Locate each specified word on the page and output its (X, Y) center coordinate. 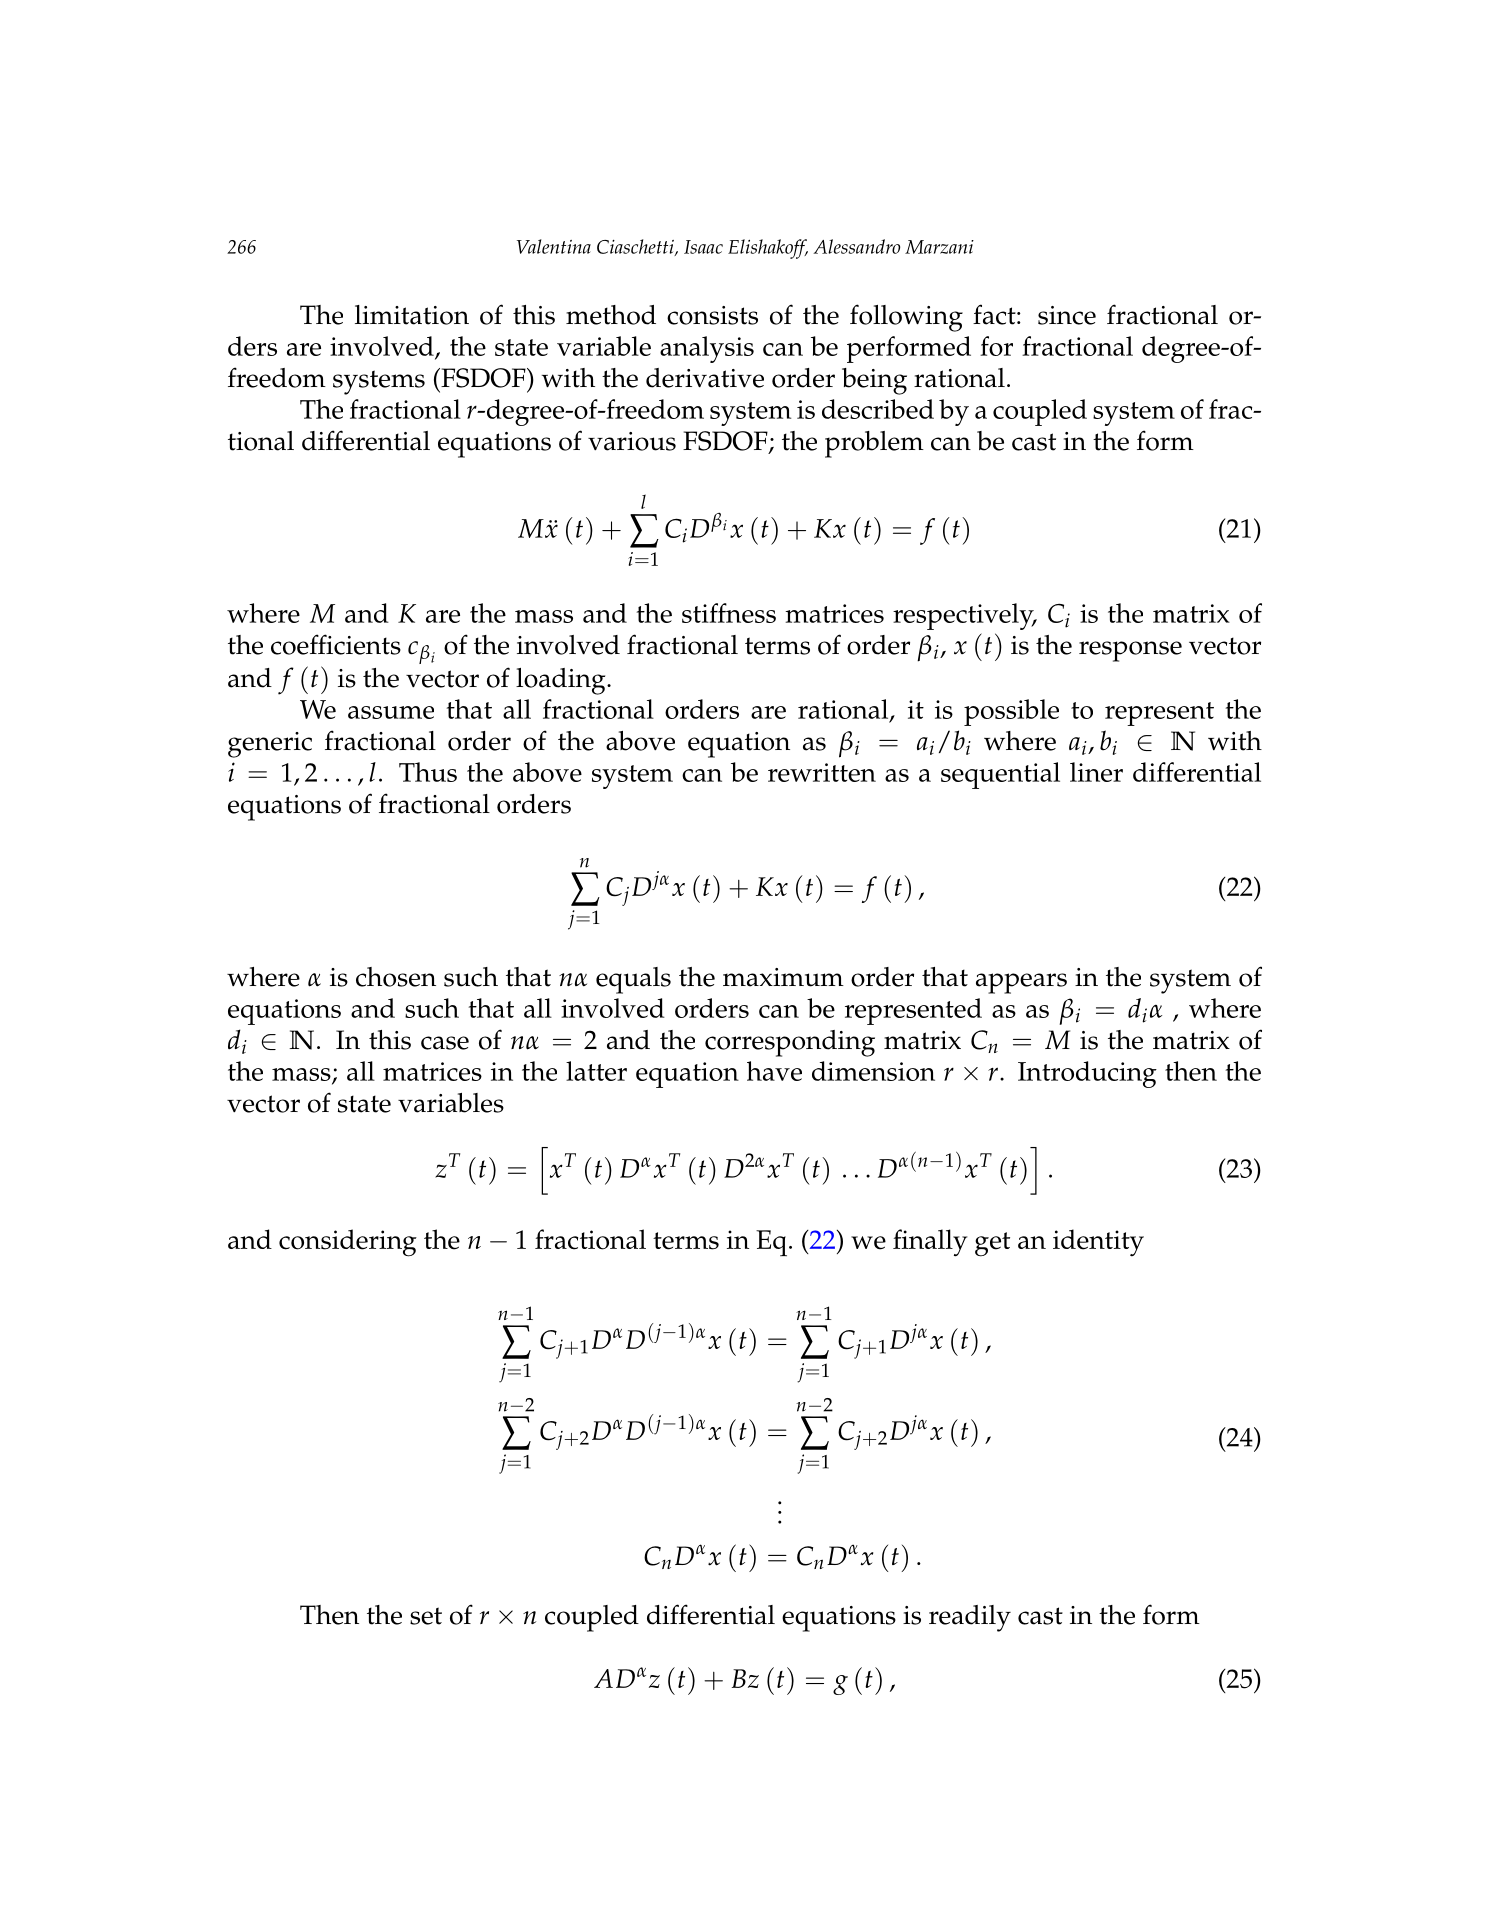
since (1067, 315)
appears (1021, 983)
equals (633, 980)
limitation (412, 315)
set (426, 1616)
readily (970, 1618)
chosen (396, 977)
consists (712, 315)
